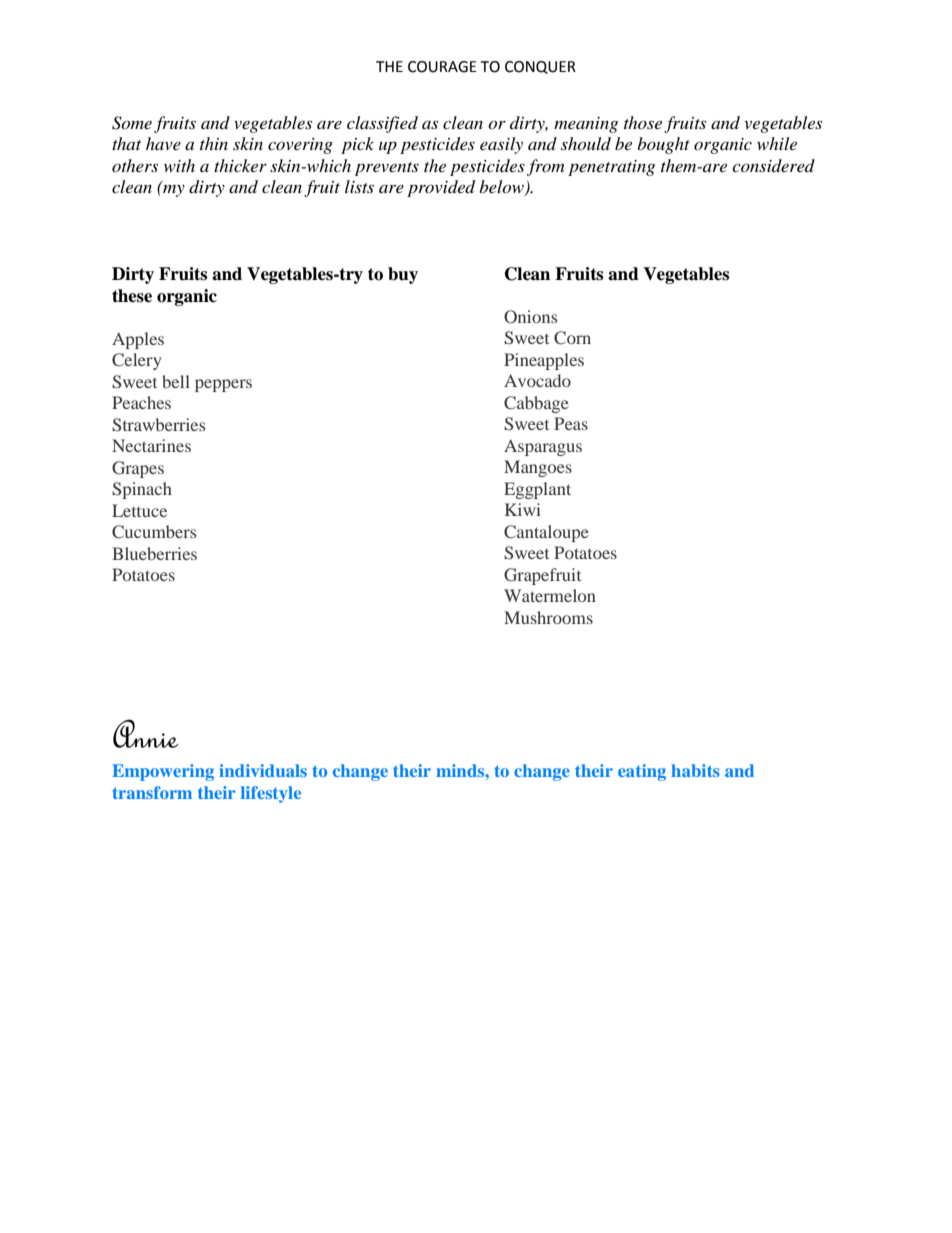 The width and height of the screenshot is (952, 1233). I want to click on those, so click(643, 122).
